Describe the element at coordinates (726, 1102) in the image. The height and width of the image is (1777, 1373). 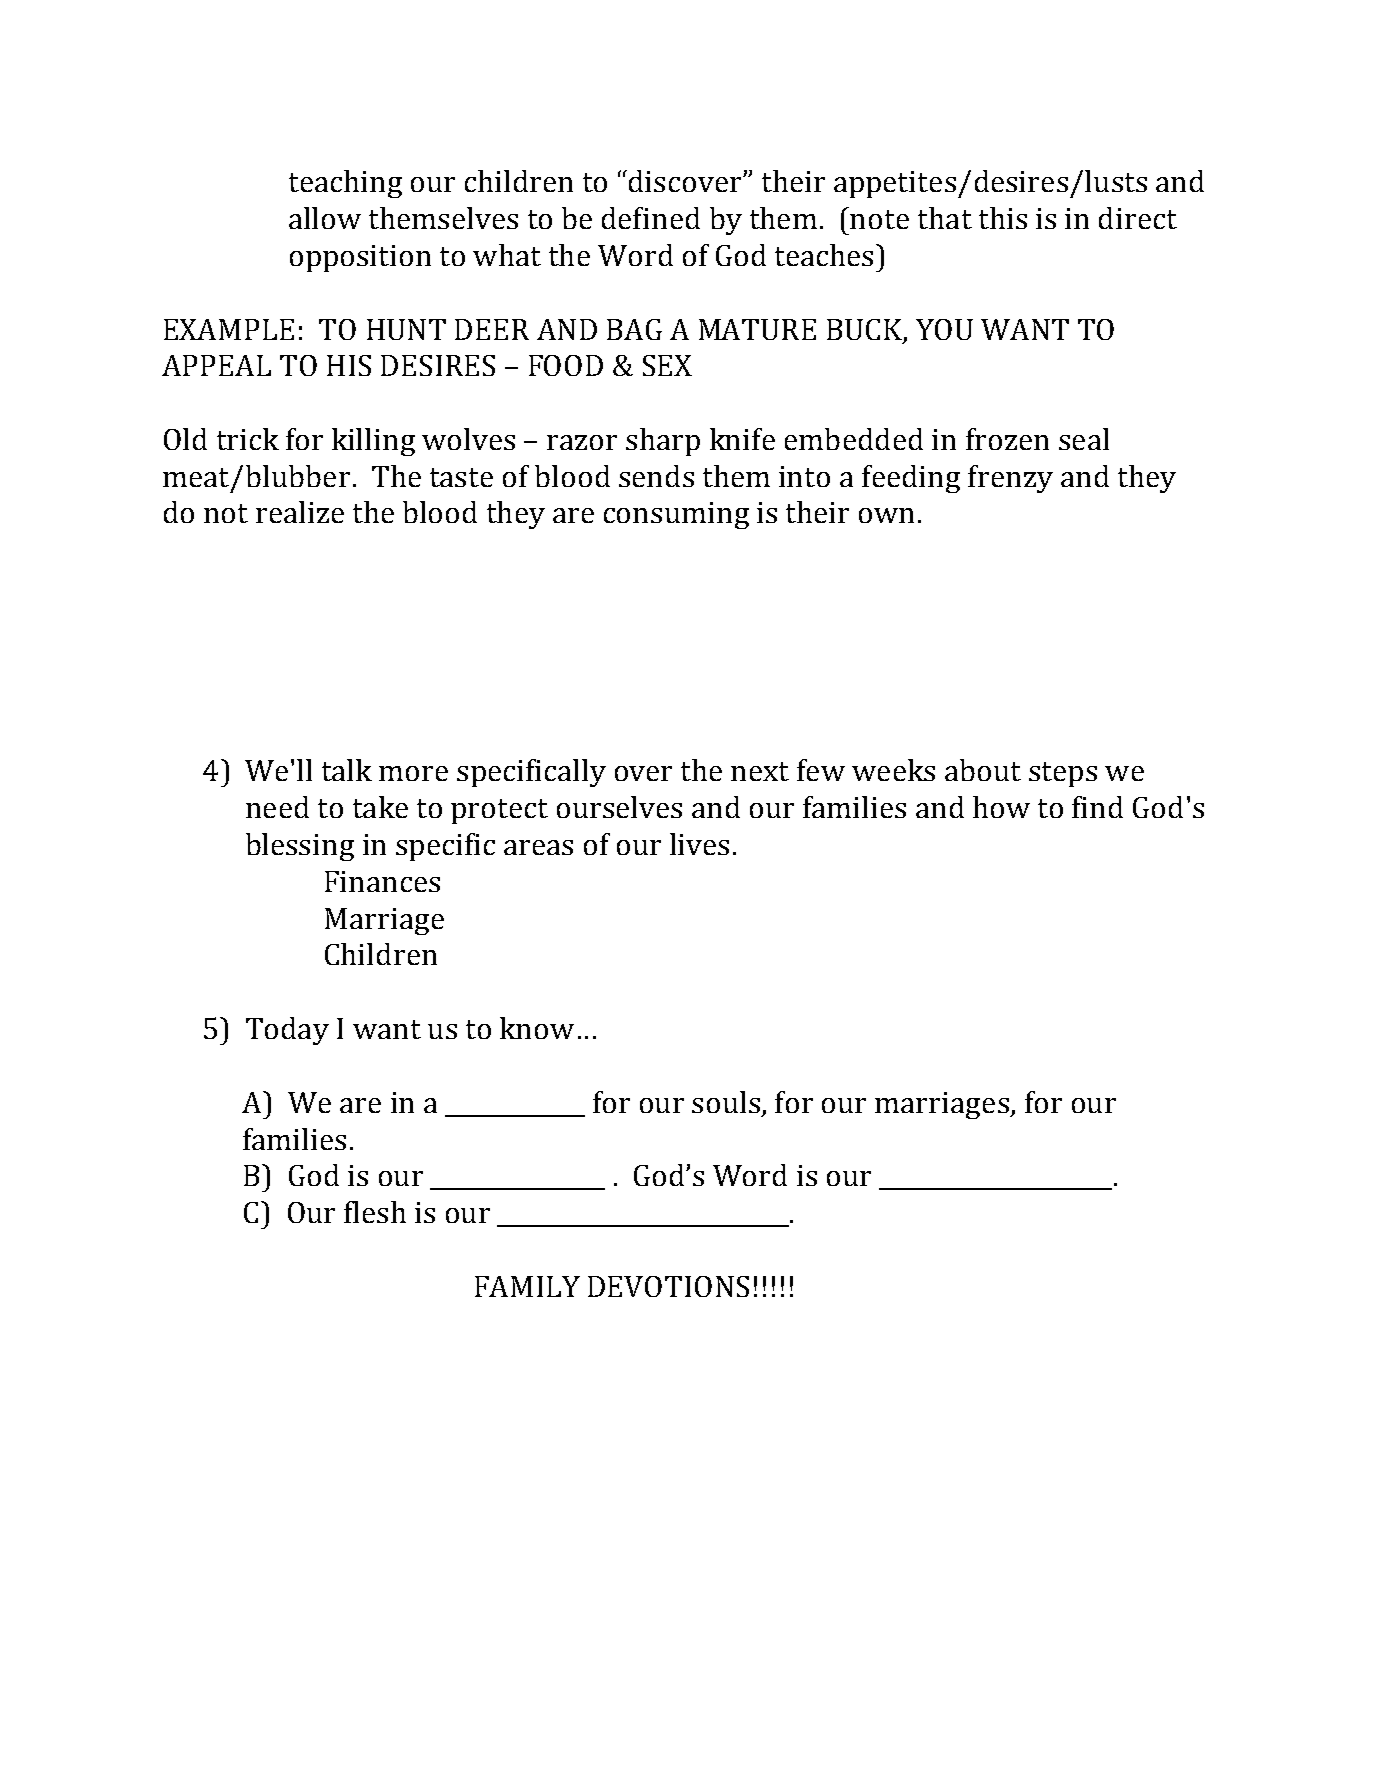
I see `souls` at that location.
